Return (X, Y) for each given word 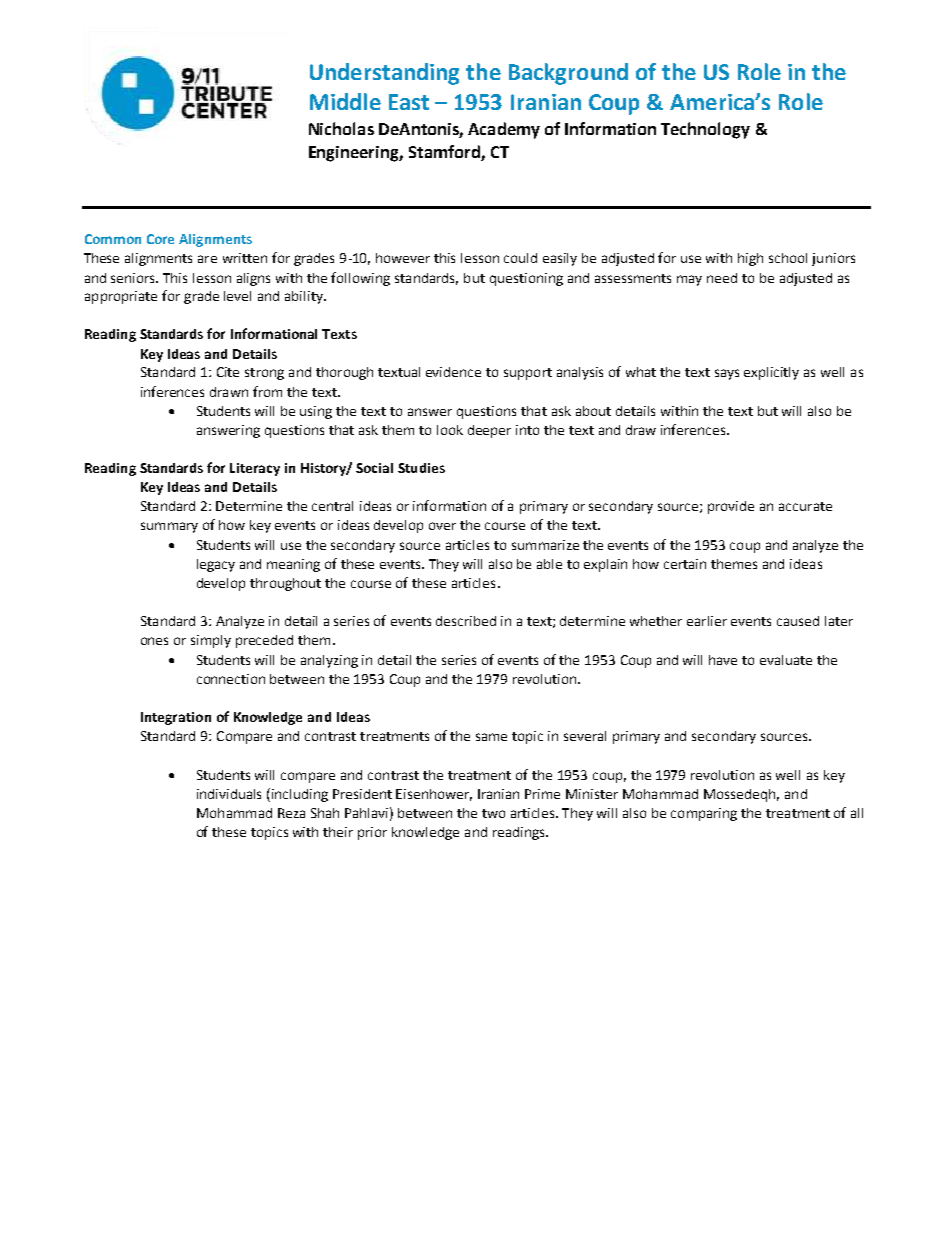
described (466, 621)
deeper (489, 431)
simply (211, 641)
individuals (229, 794)
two (493, 813)
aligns (253, 279)
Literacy (255, 469)
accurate (805, 506)
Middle (345, 101)
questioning (526, 279)
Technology (705, 130)
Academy (504, 130)
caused (798, 621)
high (750, 259)
